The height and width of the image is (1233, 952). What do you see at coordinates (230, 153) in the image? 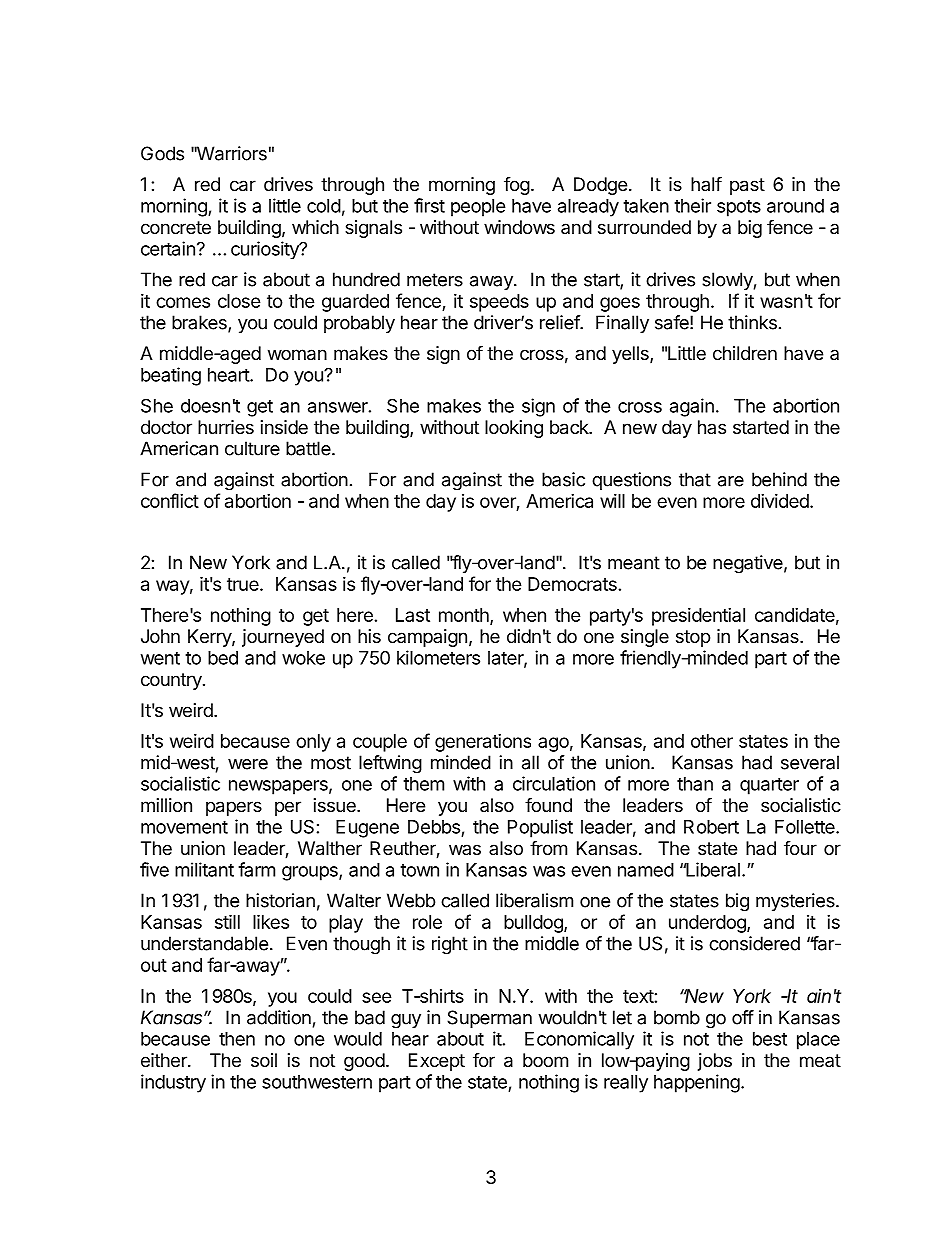
I see `Warriors` at bounding box center [230, 153].
